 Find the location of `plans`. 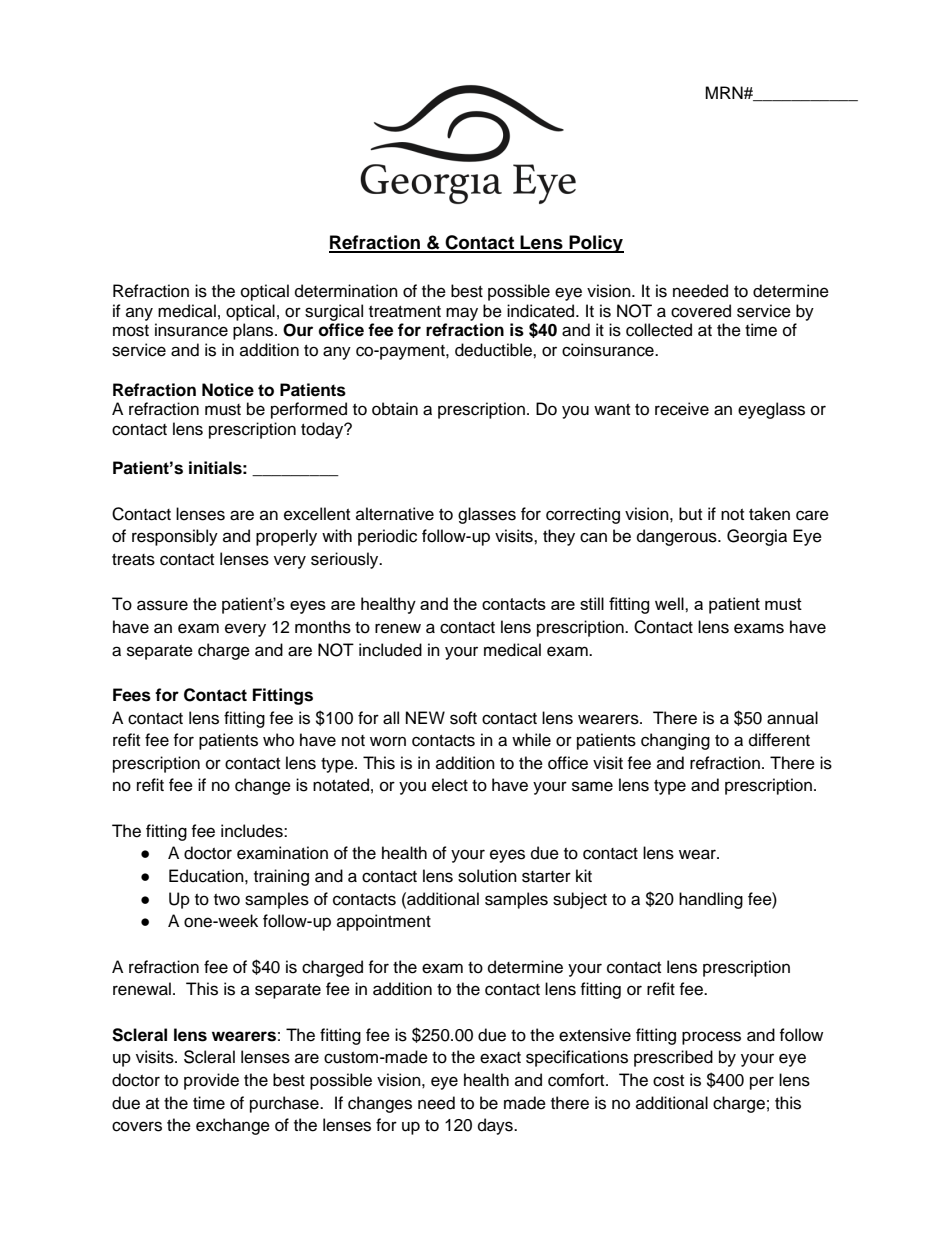

plans is located at coordinates (254, 331).
